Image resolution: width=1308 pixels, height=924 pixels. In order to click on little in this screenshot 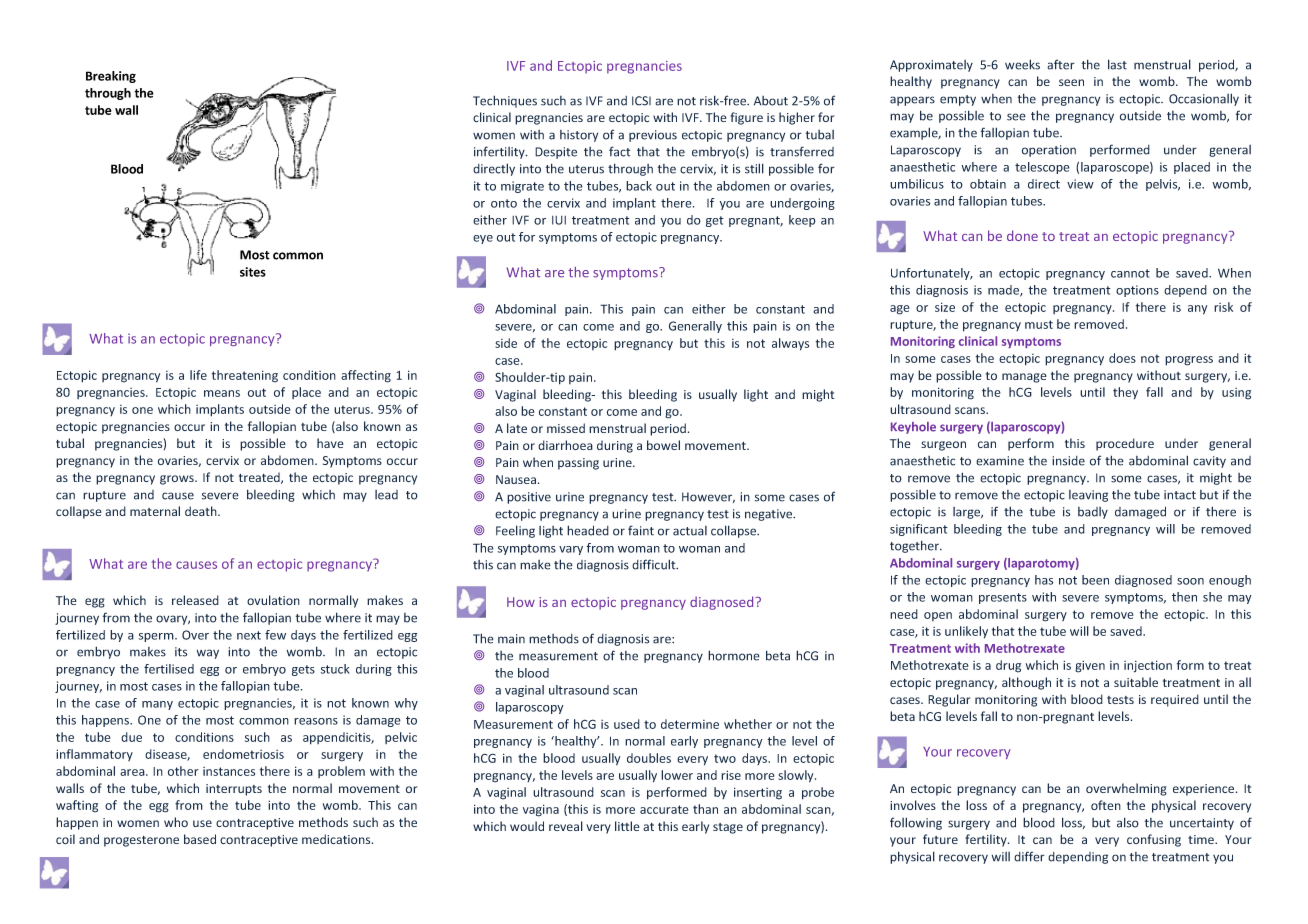, I will do `click(627, 826)`.
